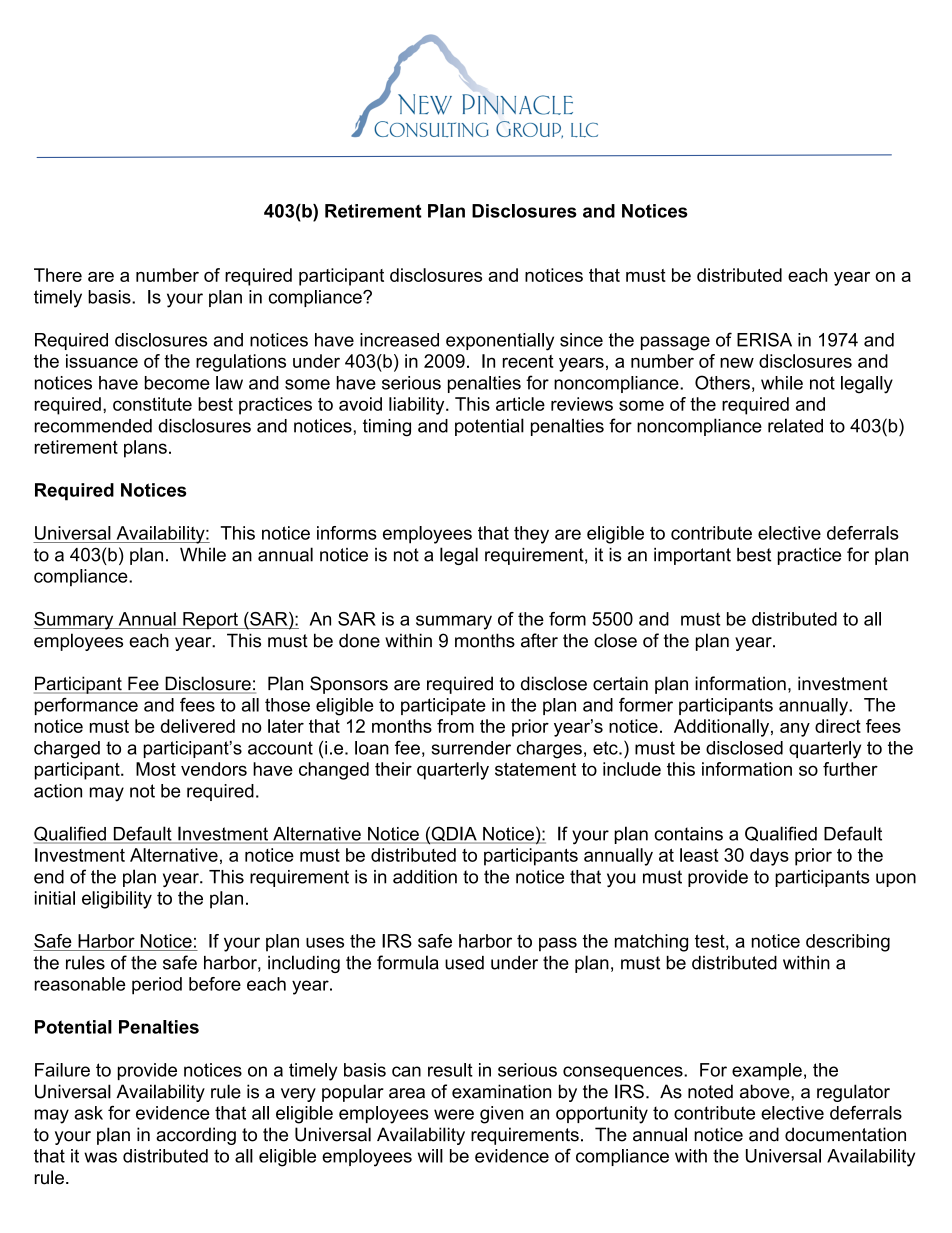 Image resolution: width=952 pixels, height=1233 pixels. What do you see at coordinates (500, 342) in the screenshot?
I see `exponentially` at bounding box center [500, 342].
